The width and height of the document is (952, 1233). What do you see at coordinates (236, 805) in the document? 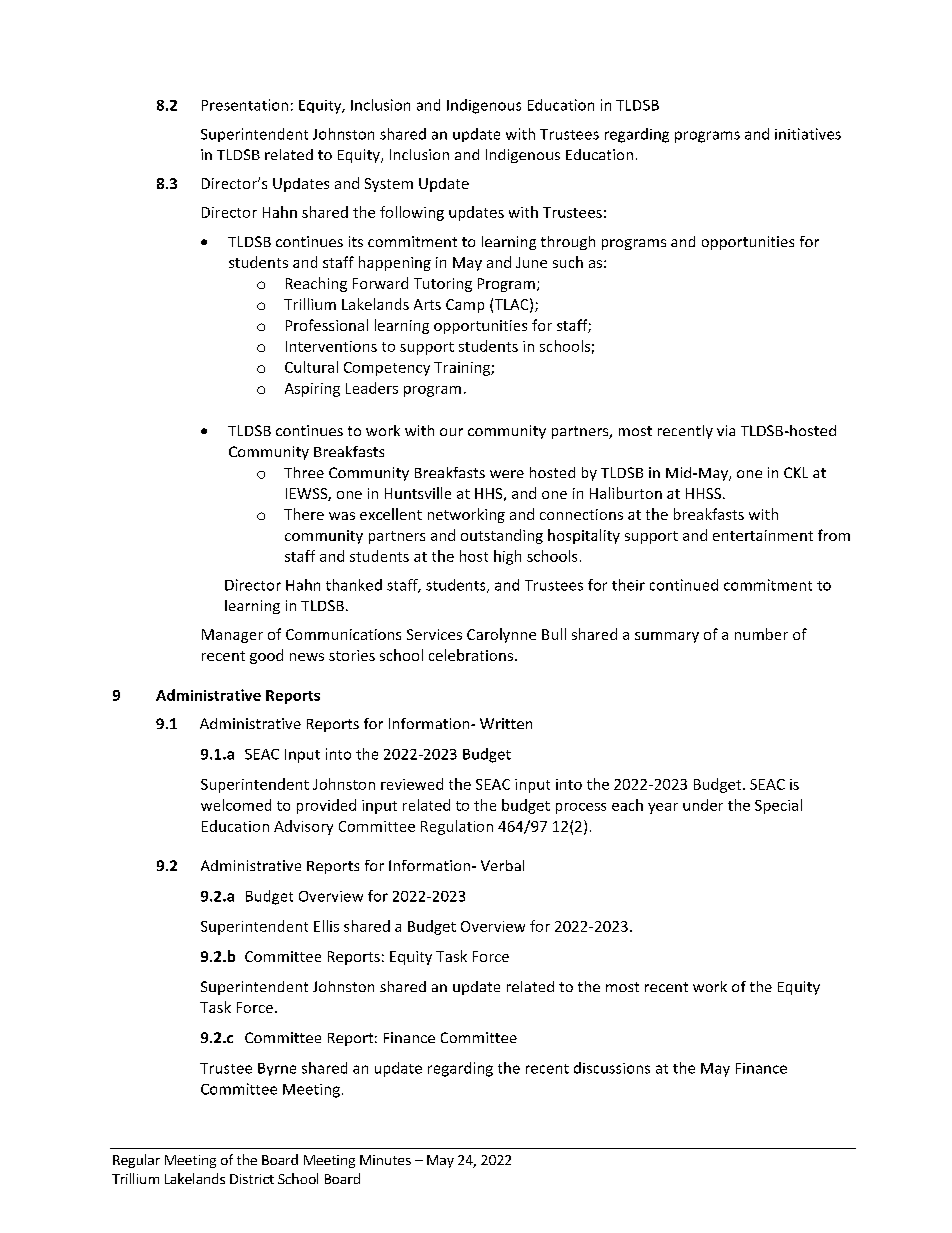
I see `welcomed` at bounding box center [236, 805].
